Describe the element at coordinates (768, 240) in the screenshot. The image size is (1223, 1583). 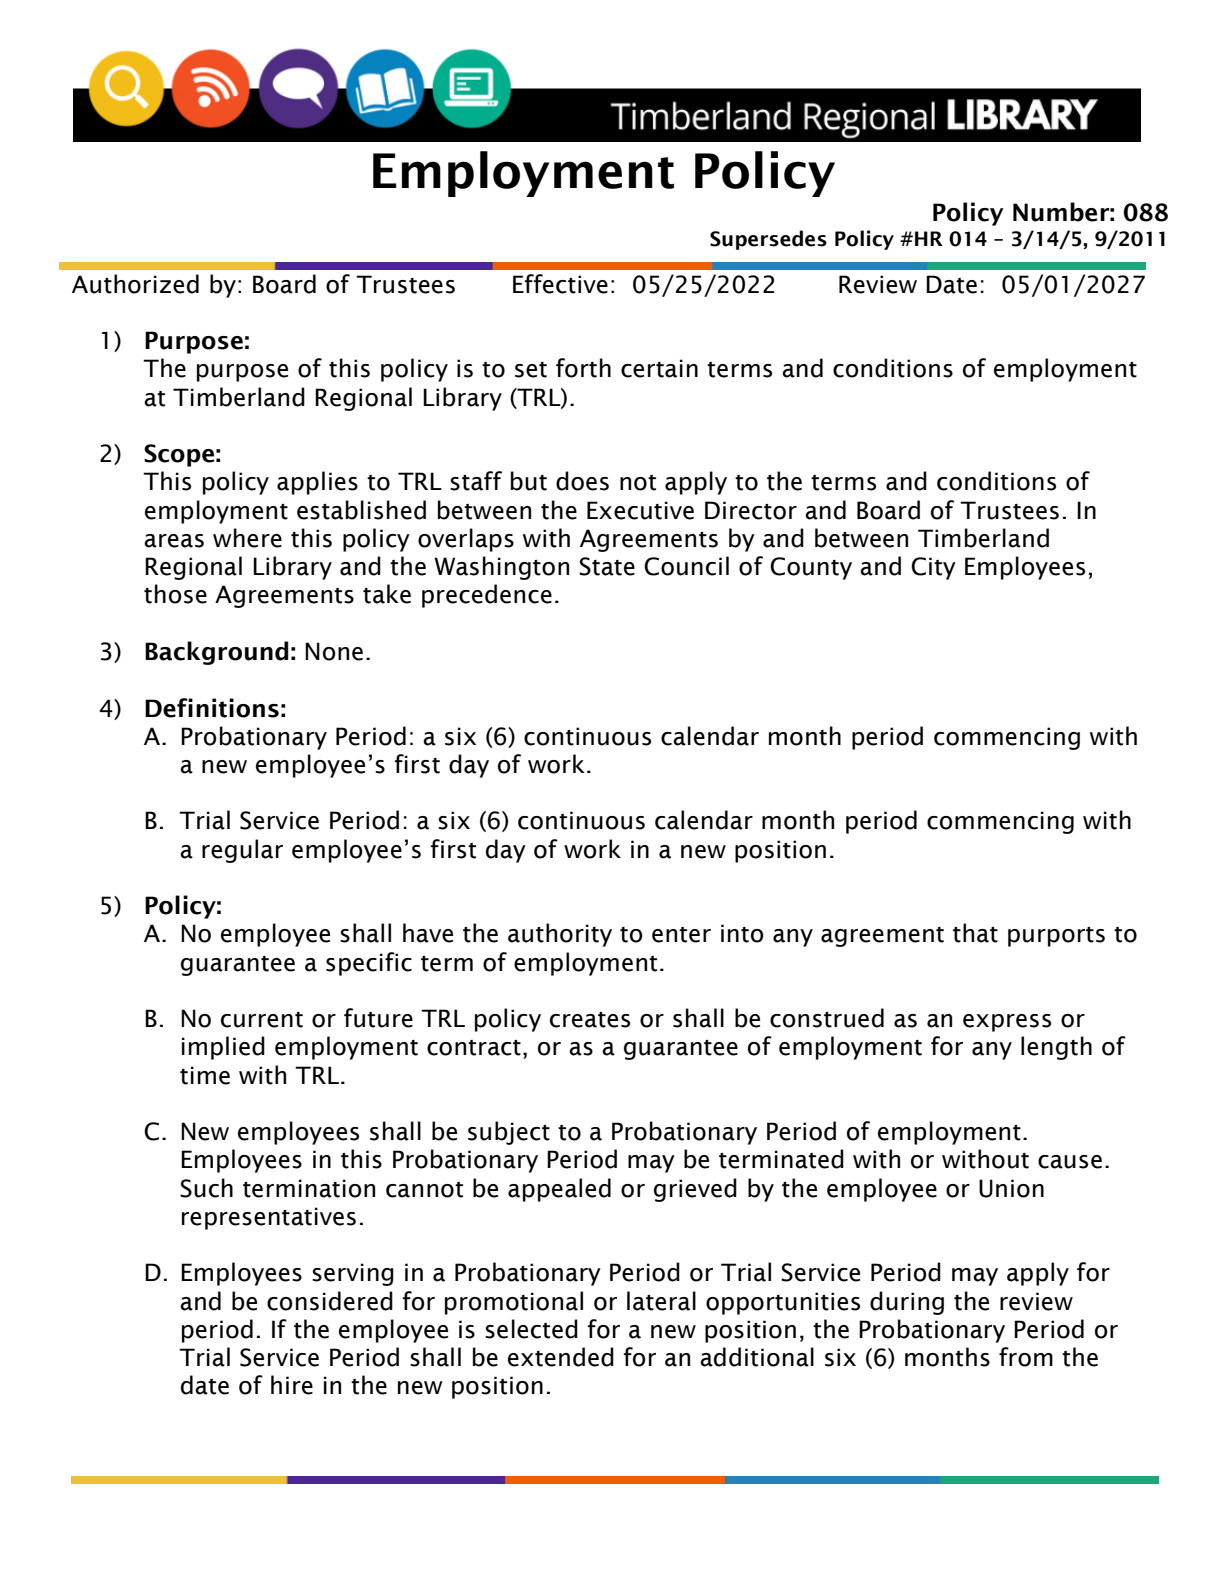
I see `Supersedes` at that location.
